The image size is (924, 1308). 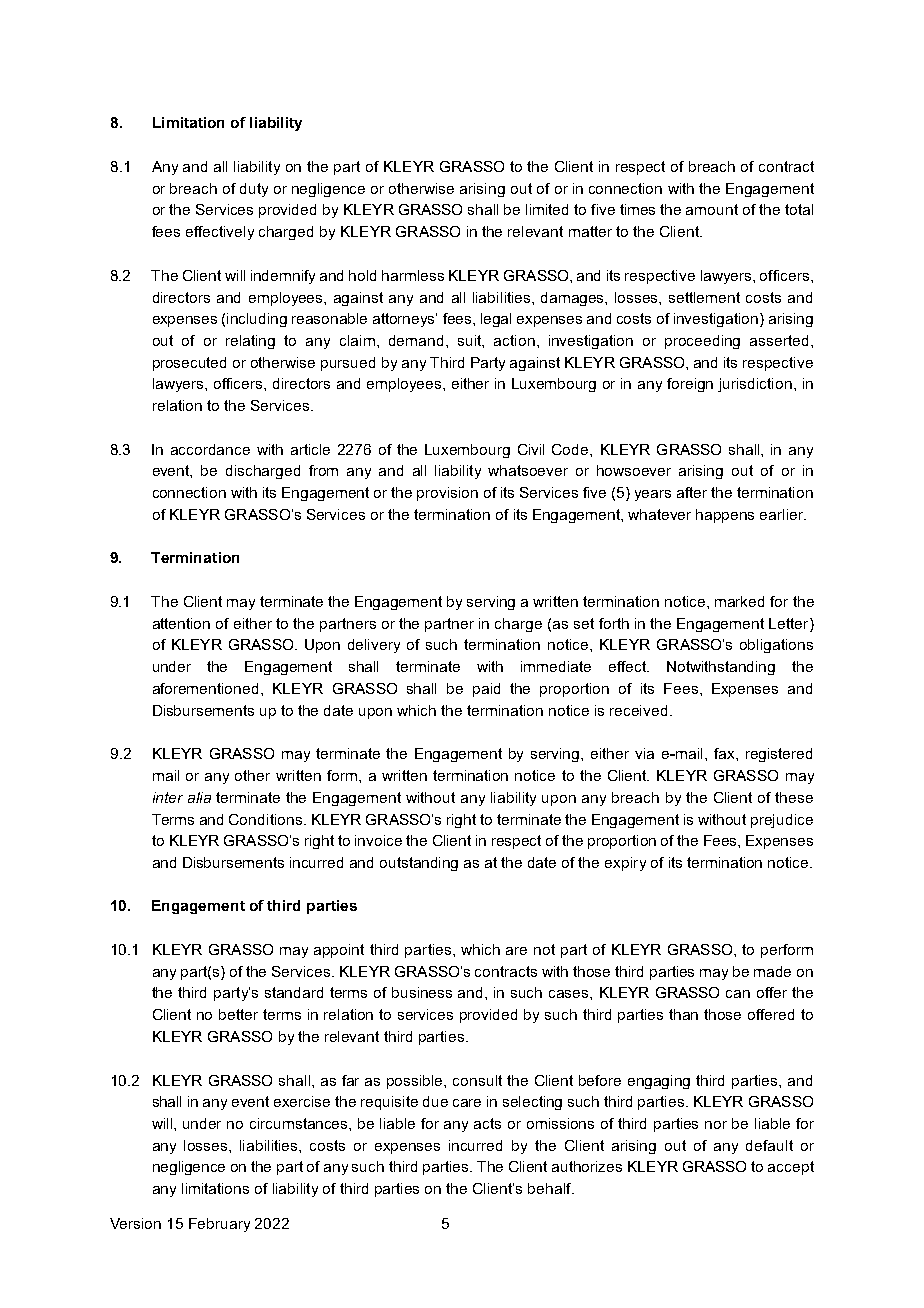 What do you see at coordinates (265, 819) in the document?
I see `Conditions` at bounding box center [265, 819].
